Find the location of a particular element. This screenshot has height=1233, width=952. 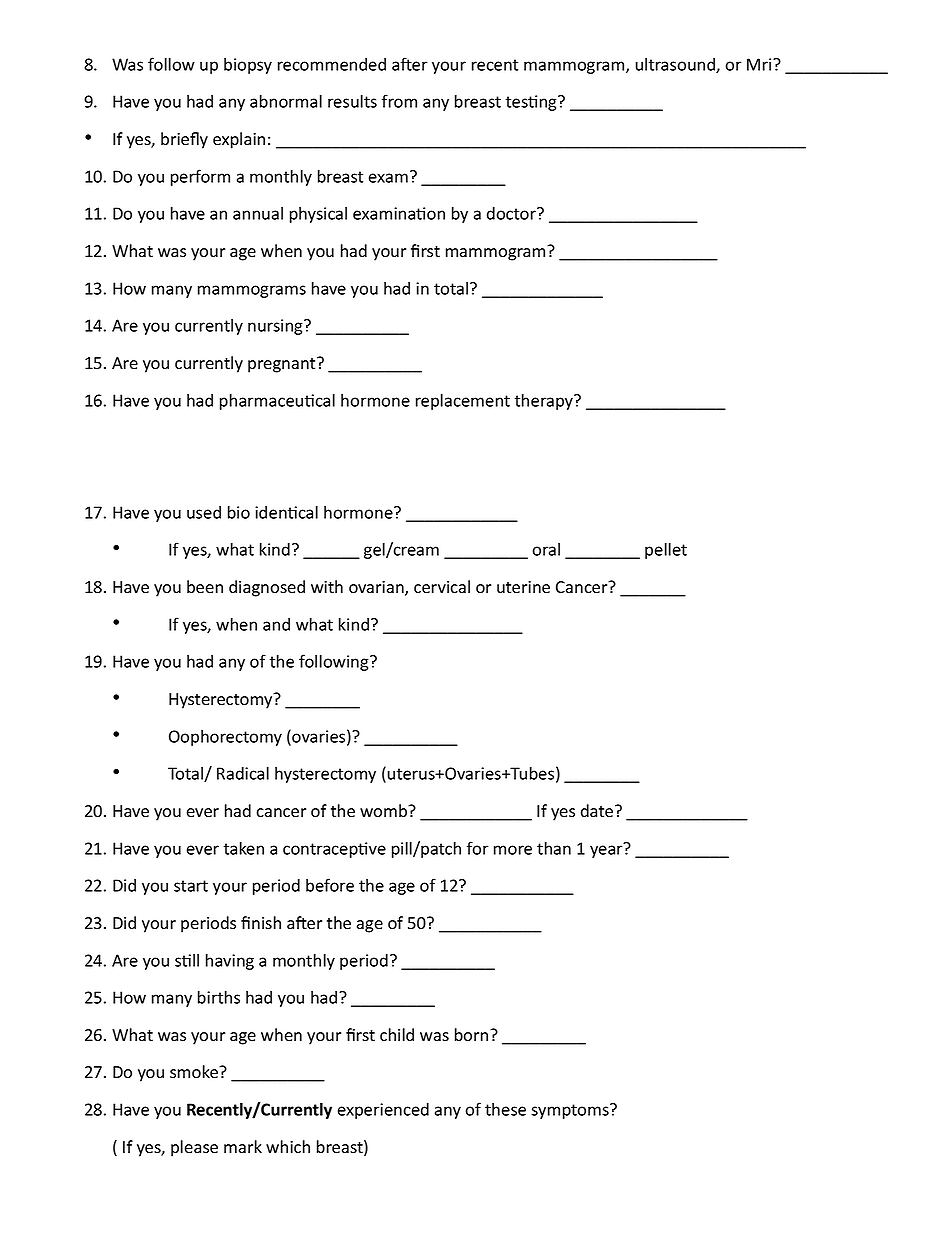

date is located at coordinates (598, 811).
